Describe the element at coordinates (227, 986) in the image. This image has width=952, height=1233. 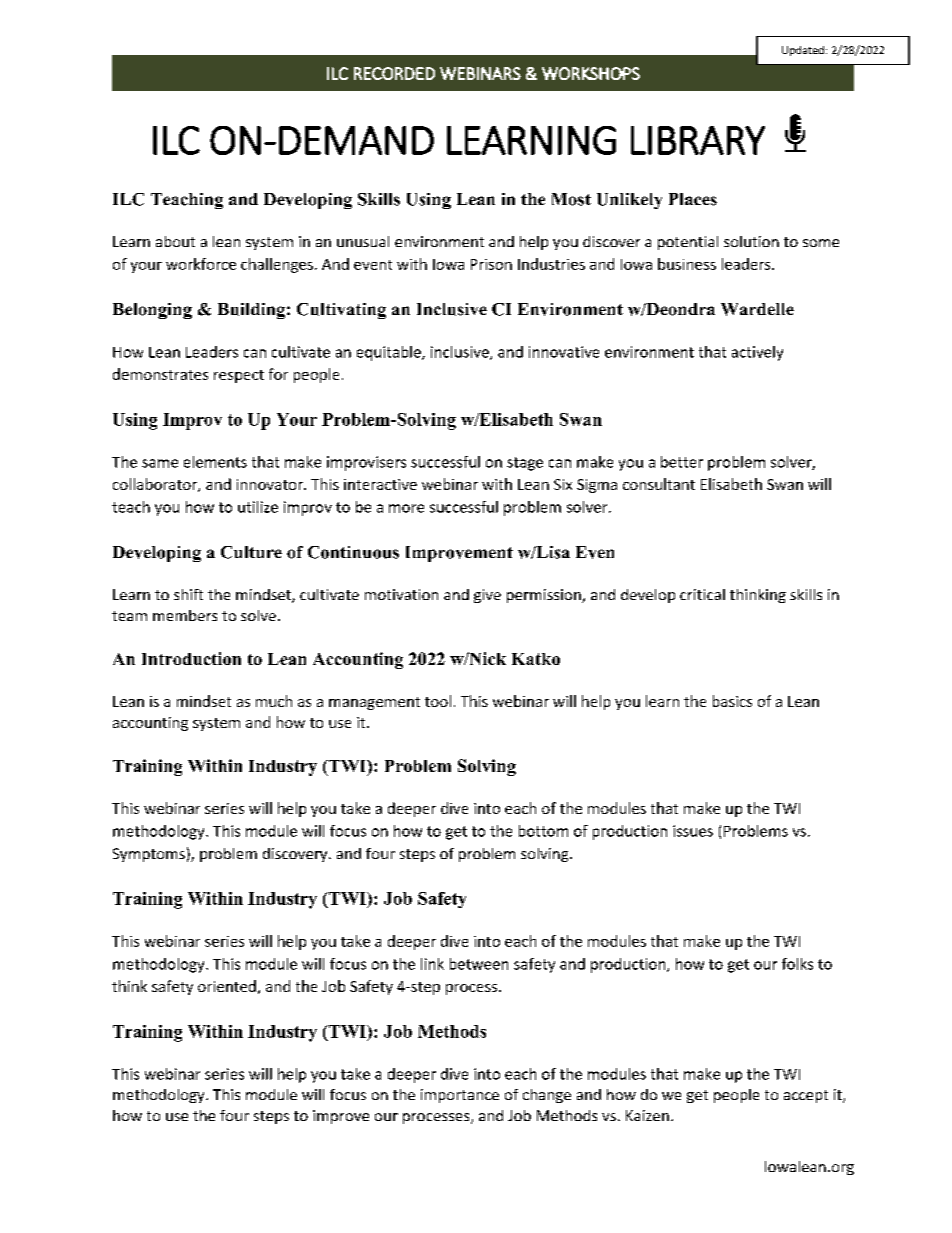
I see `oriented` at that location.
